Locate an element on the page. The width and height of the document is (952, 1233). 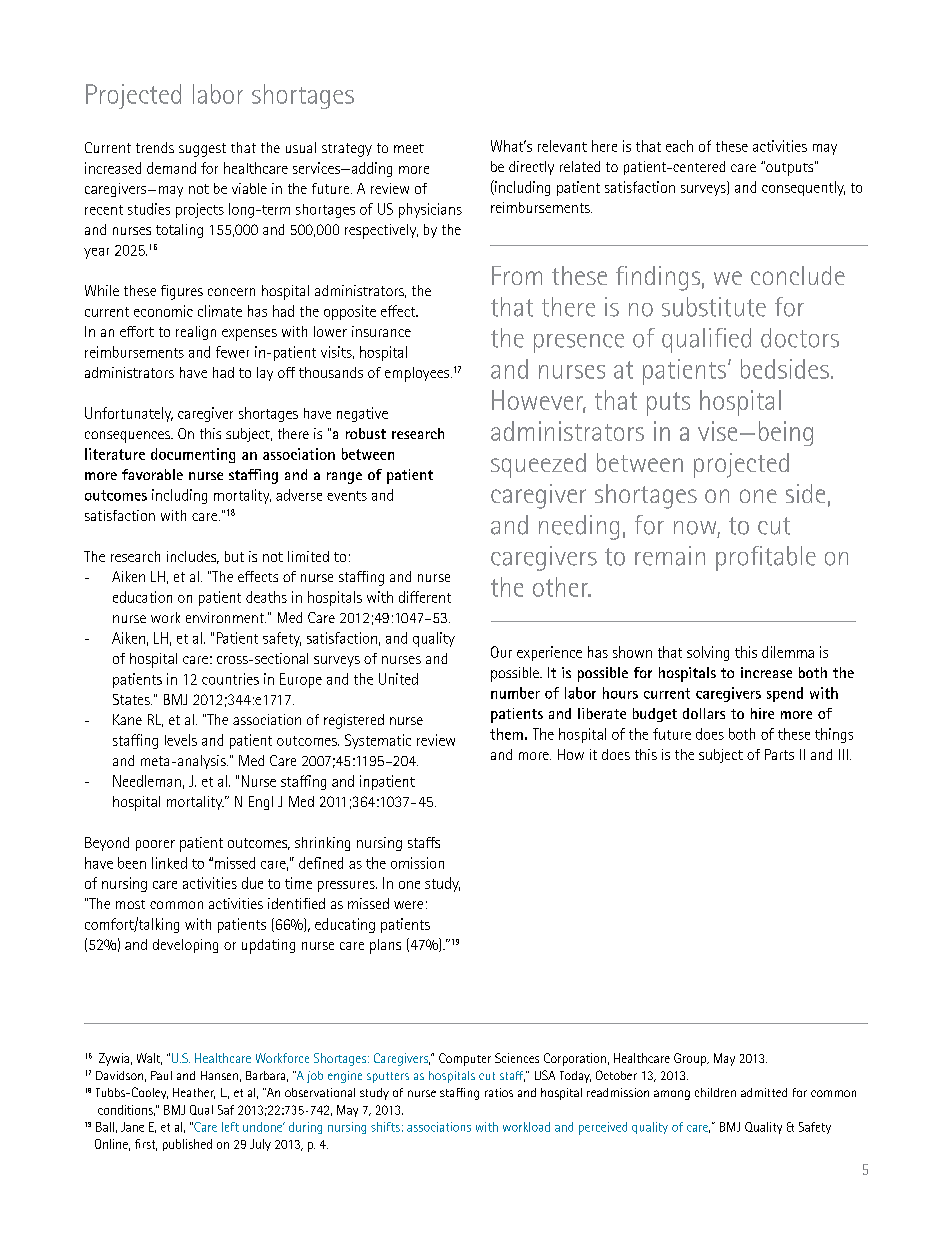
environment is located at coordinates (226, 617).
